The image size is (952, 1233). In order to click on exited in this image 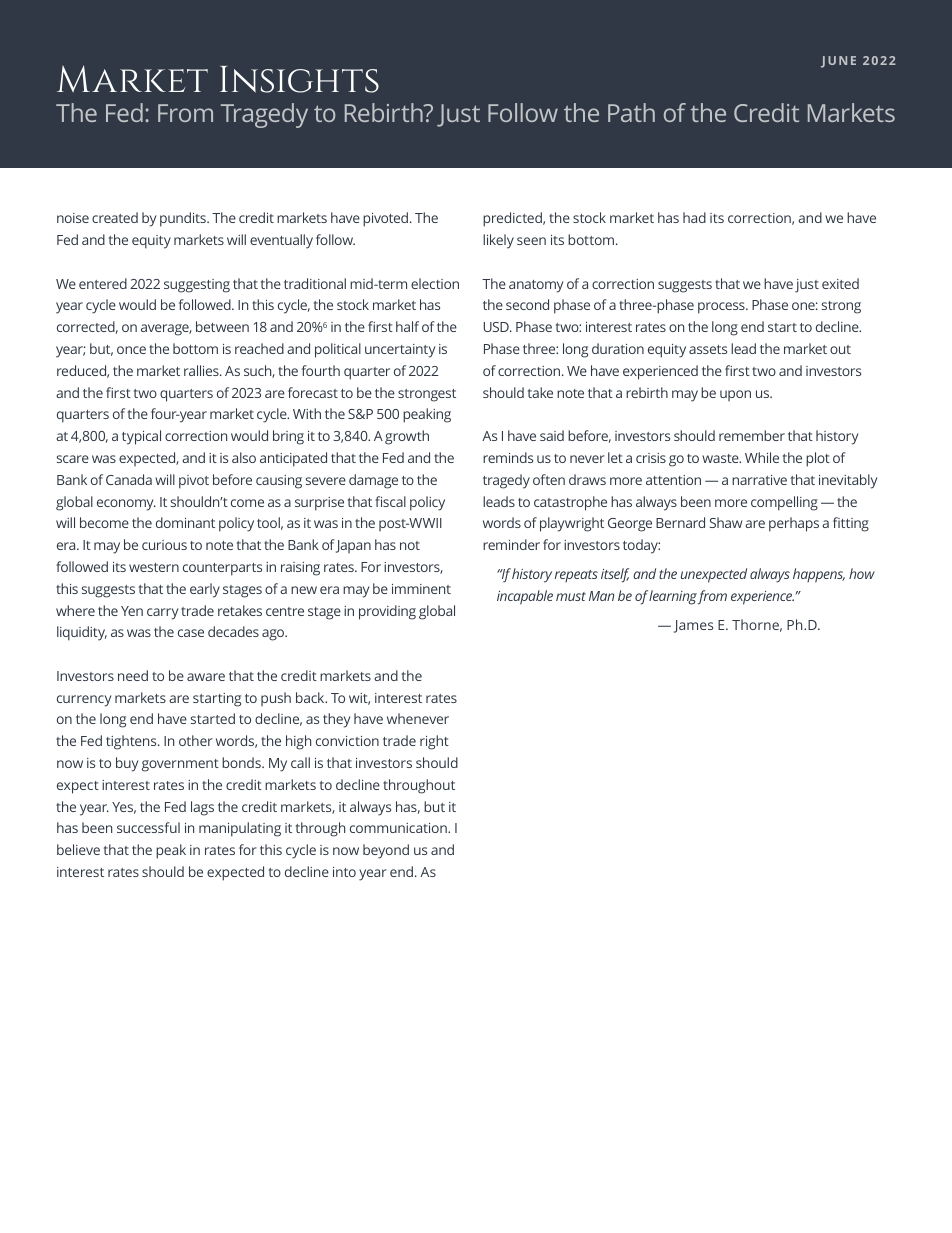, I will do `click(840, 283)`.
